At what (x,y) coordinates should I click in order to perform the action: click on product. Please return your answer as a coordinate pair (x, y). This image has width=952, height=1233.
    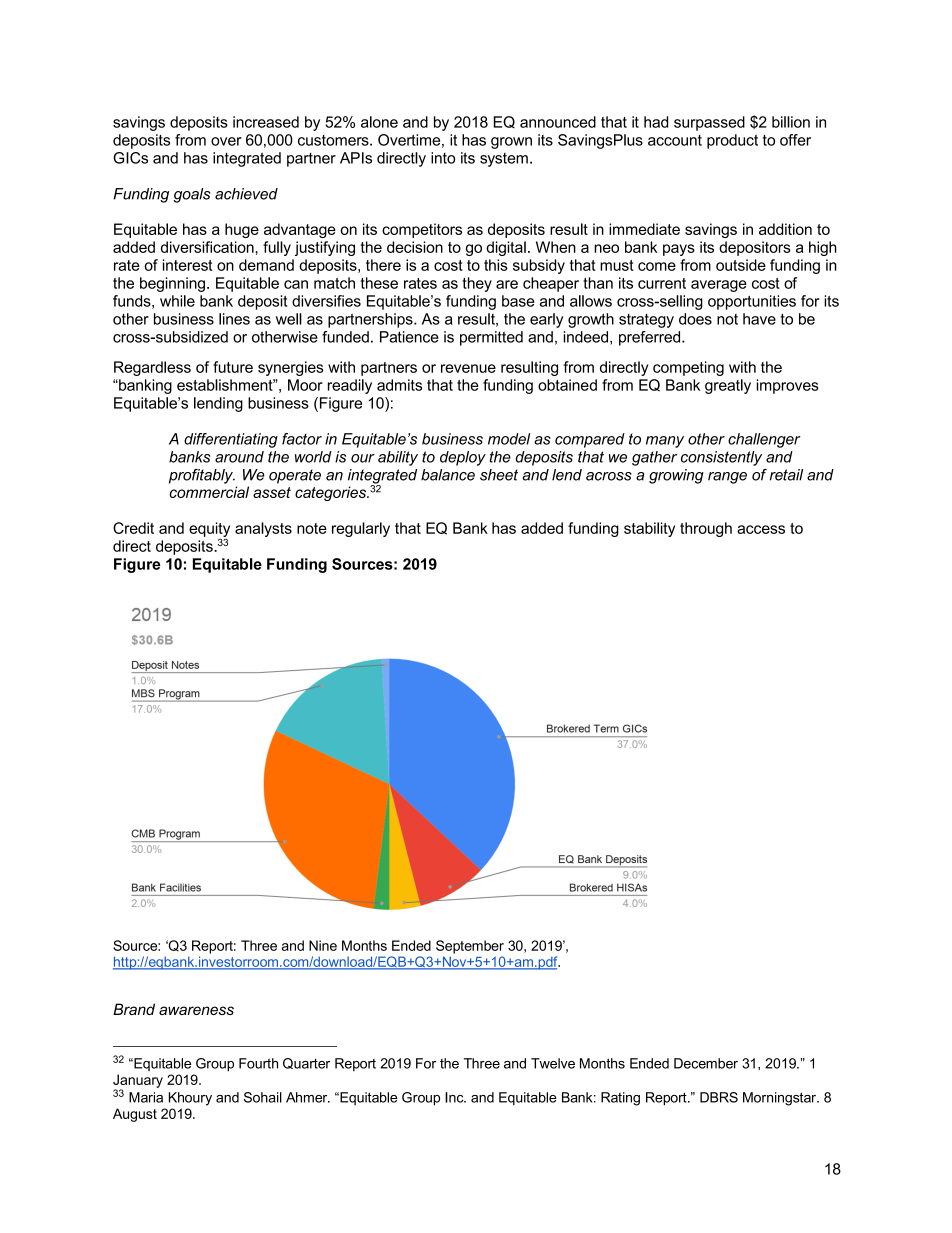
    Looking at the image, I should click on (732, 141).
